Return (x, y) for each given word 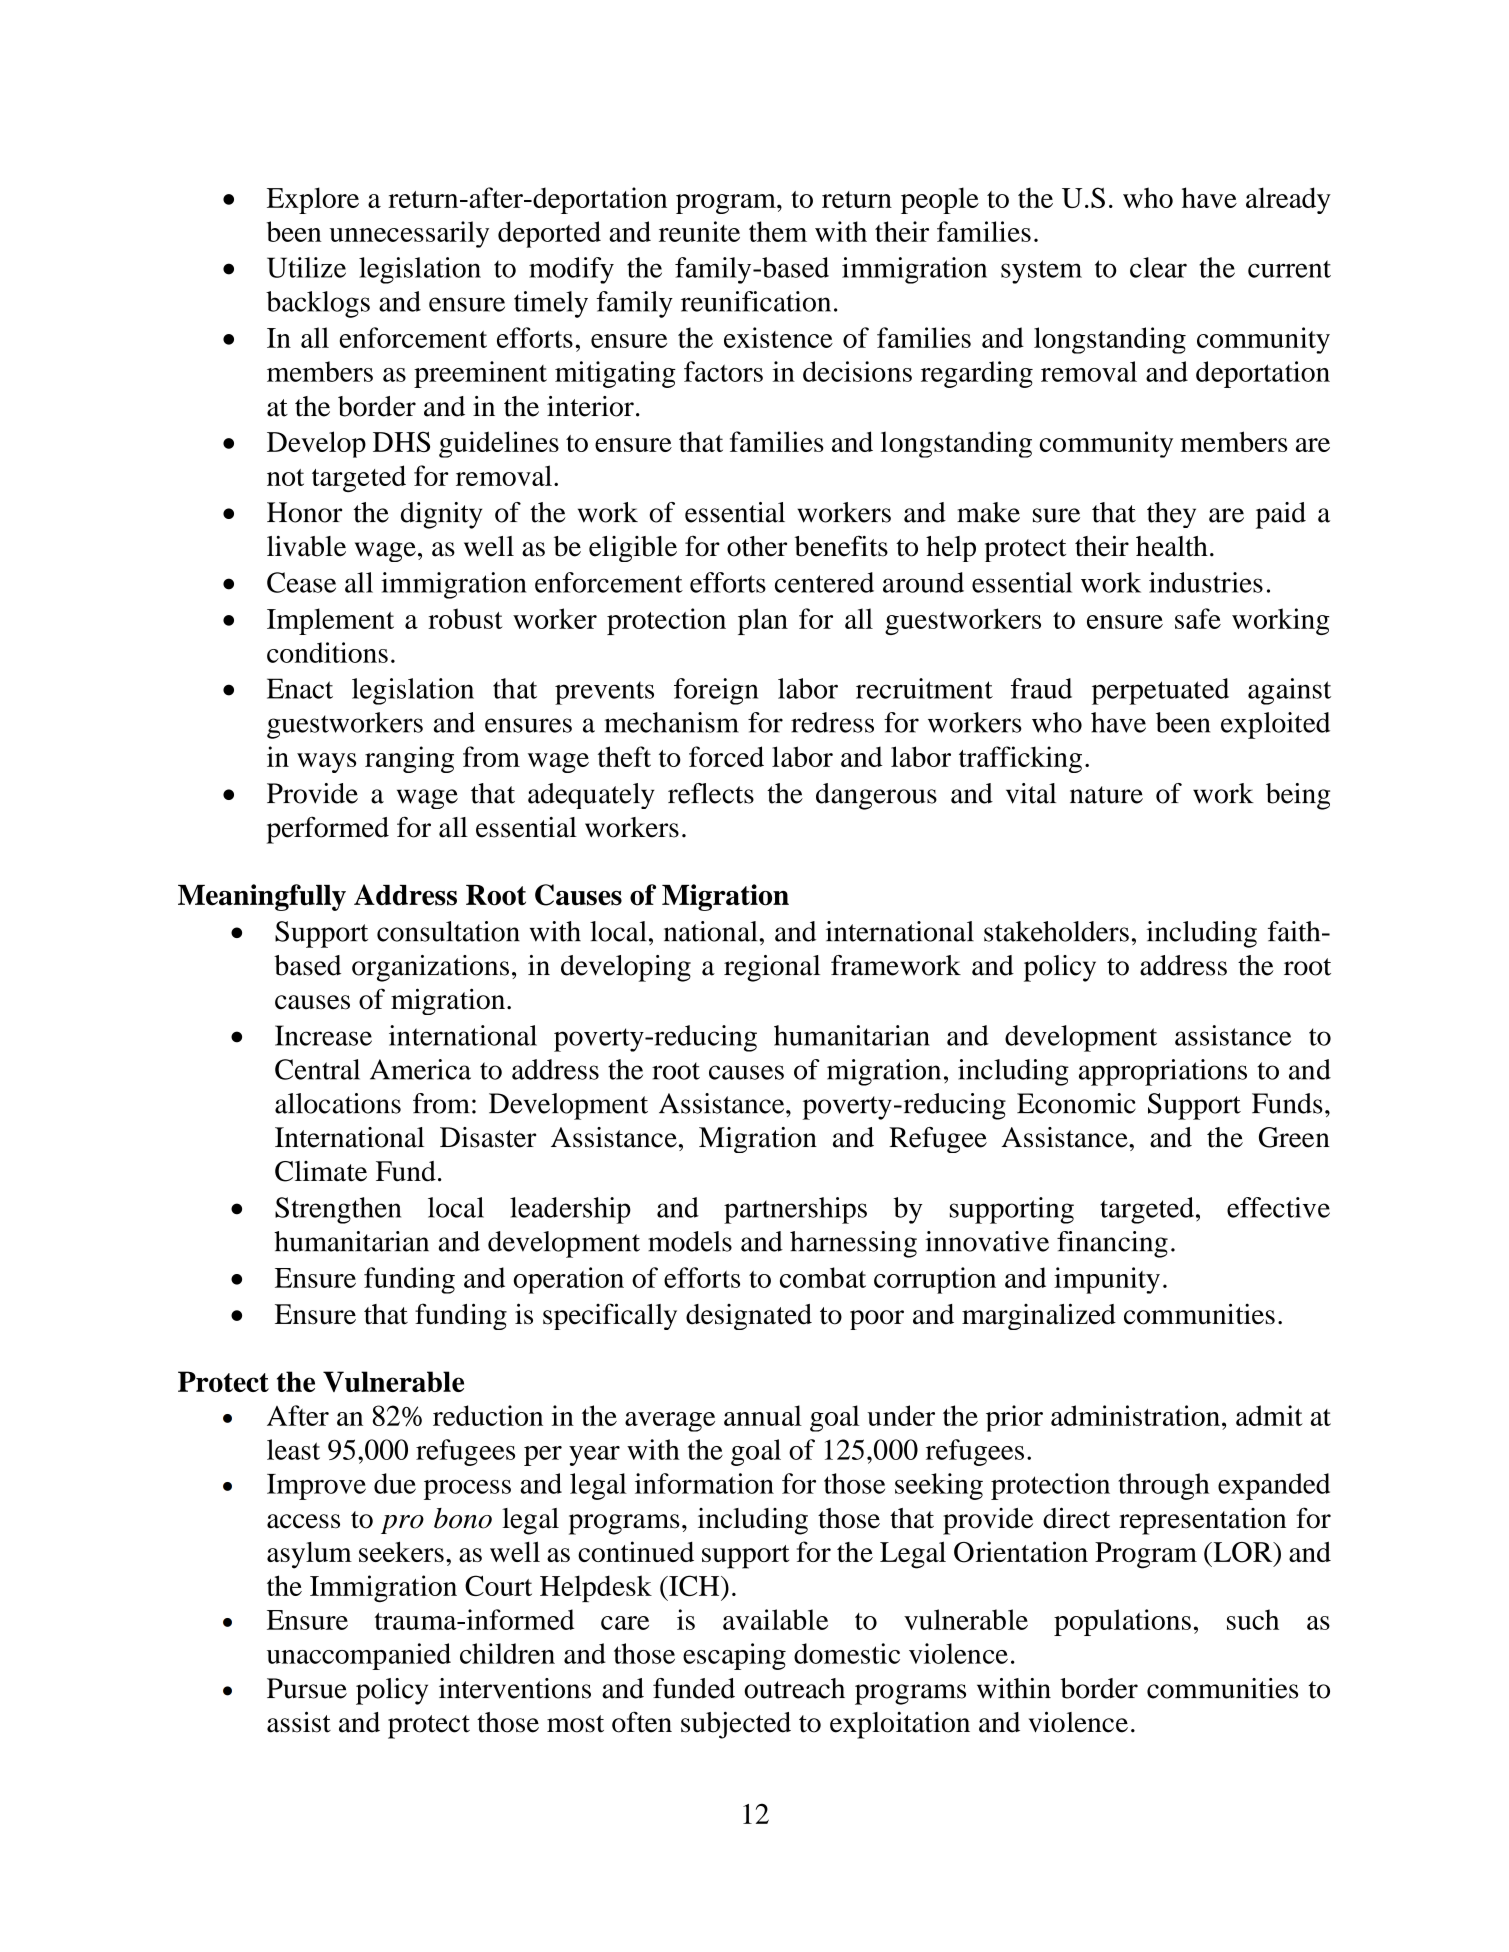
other (757, 546)
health (1172, 546)
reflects (711, 793)
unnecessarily (409, 234)
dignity (441, 515)
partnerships (795, 1210)
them (778, 231)
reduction (488, 1415)
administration (1135, 1415)
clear (1158, 267)
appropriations (1163, 1072)
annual (763, 1415)
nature (1106, 795)
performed (328, 830)
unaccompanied (359, 1656)
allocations (338, 1103)
